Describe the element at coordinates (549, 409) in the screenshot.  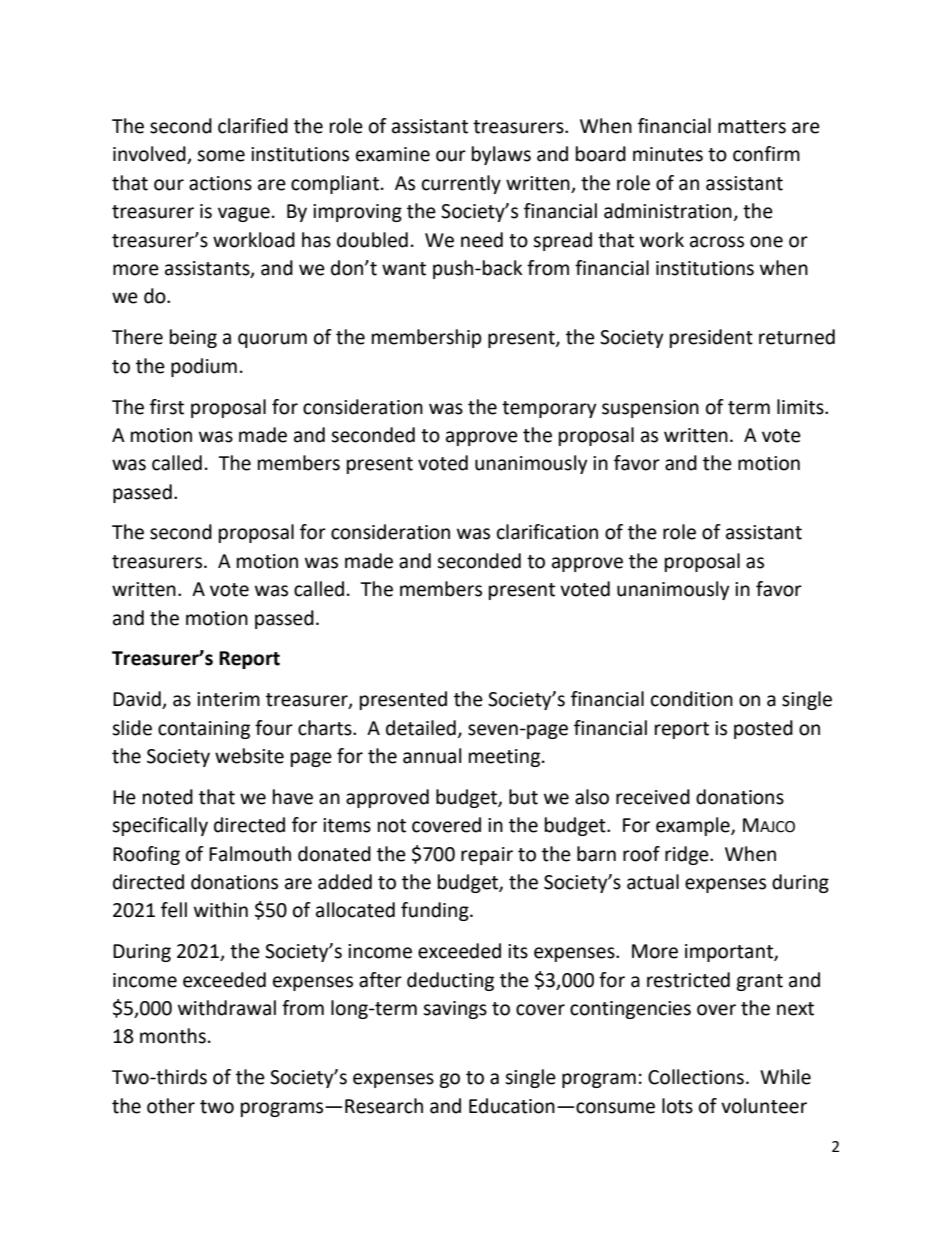
I see `temporary` at that location.
